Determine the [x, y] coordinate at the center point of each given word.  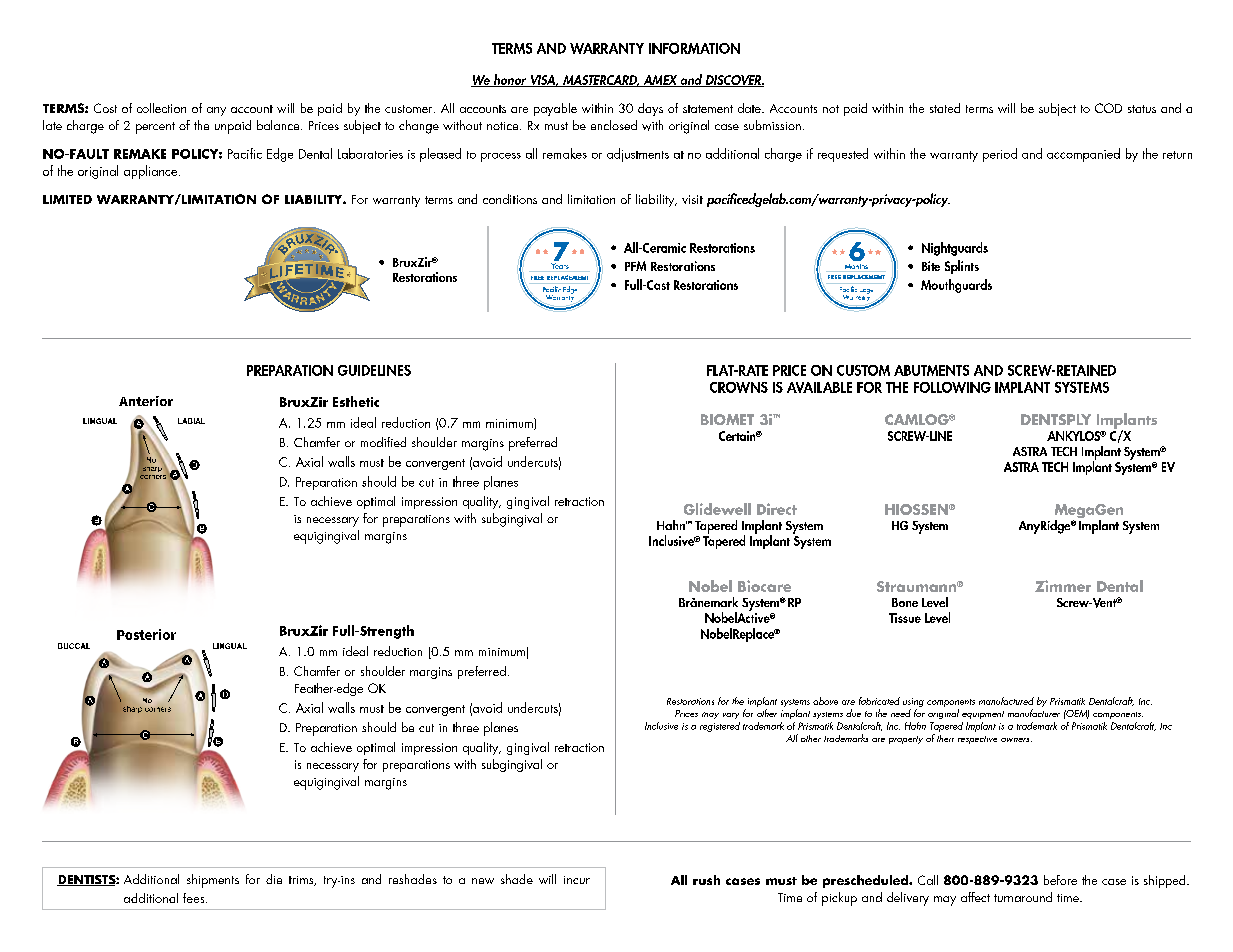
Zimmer [1063, 586]
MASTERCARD [600, 81]
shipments [213, 881]
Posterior [146, 634]
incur [577, 880]
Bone [905, 602]
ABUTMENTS [931, 370]
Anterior [146, 401]
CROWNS [739, 387]
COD [1108, 108]
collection [161, 108]
